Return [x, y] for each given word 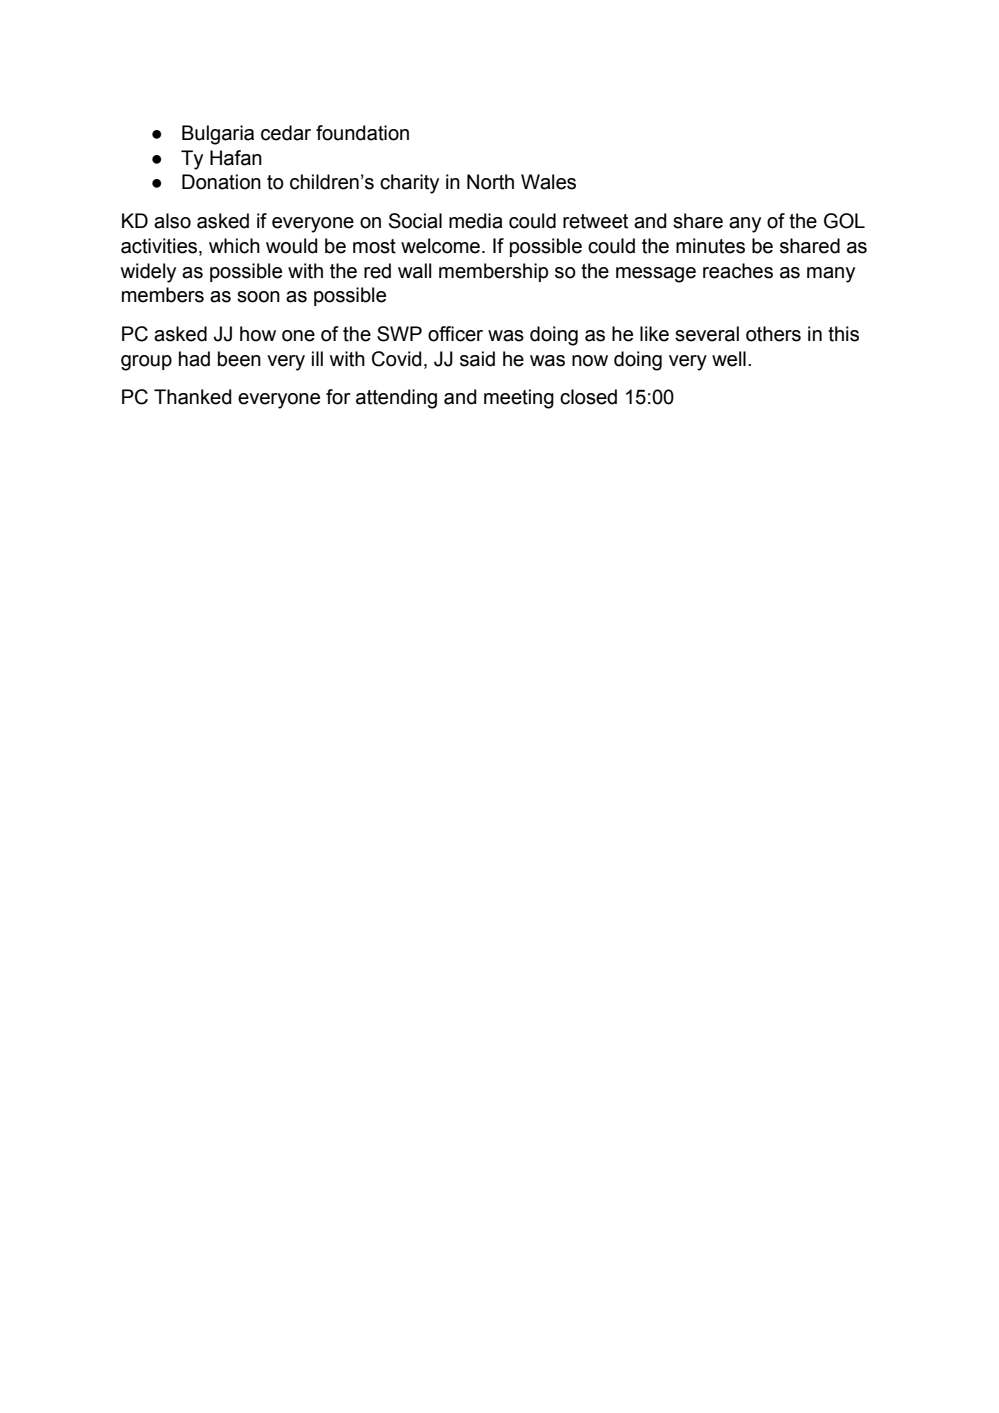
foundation [362, 133]
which [234, 246]
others [773, 334]
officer [455, 334]
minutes [710, 246]
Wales [548, 182]
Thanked [193, 397]
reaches [738, 271]
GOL [844, 221]
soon [258, 297]
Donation [221, 182]
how [258, 334]
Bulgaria [218, 135]
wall [414, 271]
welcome [440, 246]
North [490, 182]
